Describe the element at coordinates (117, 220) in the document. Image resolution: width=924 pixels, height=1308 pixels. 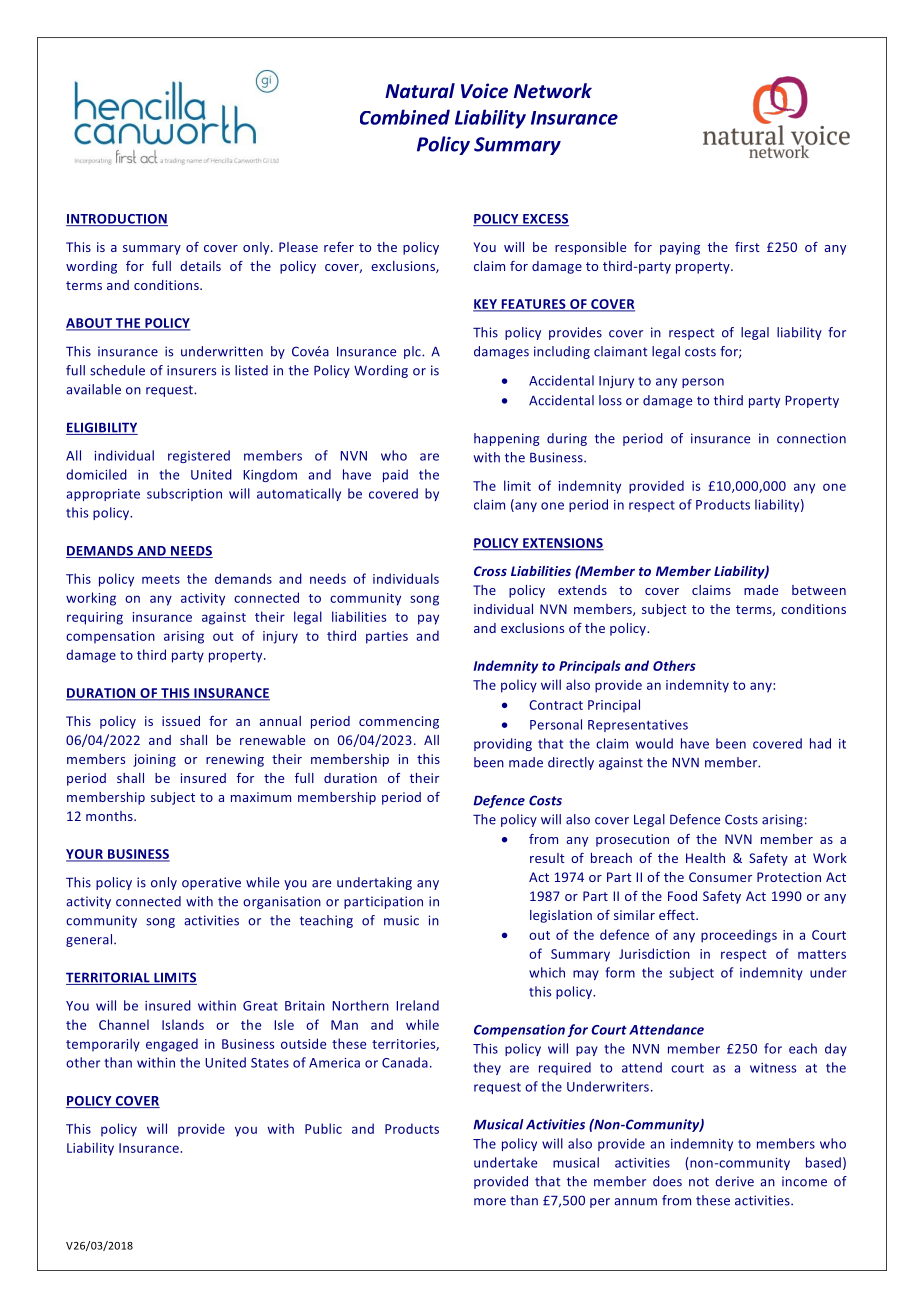
I see `INTRODUCTION` at that location.
